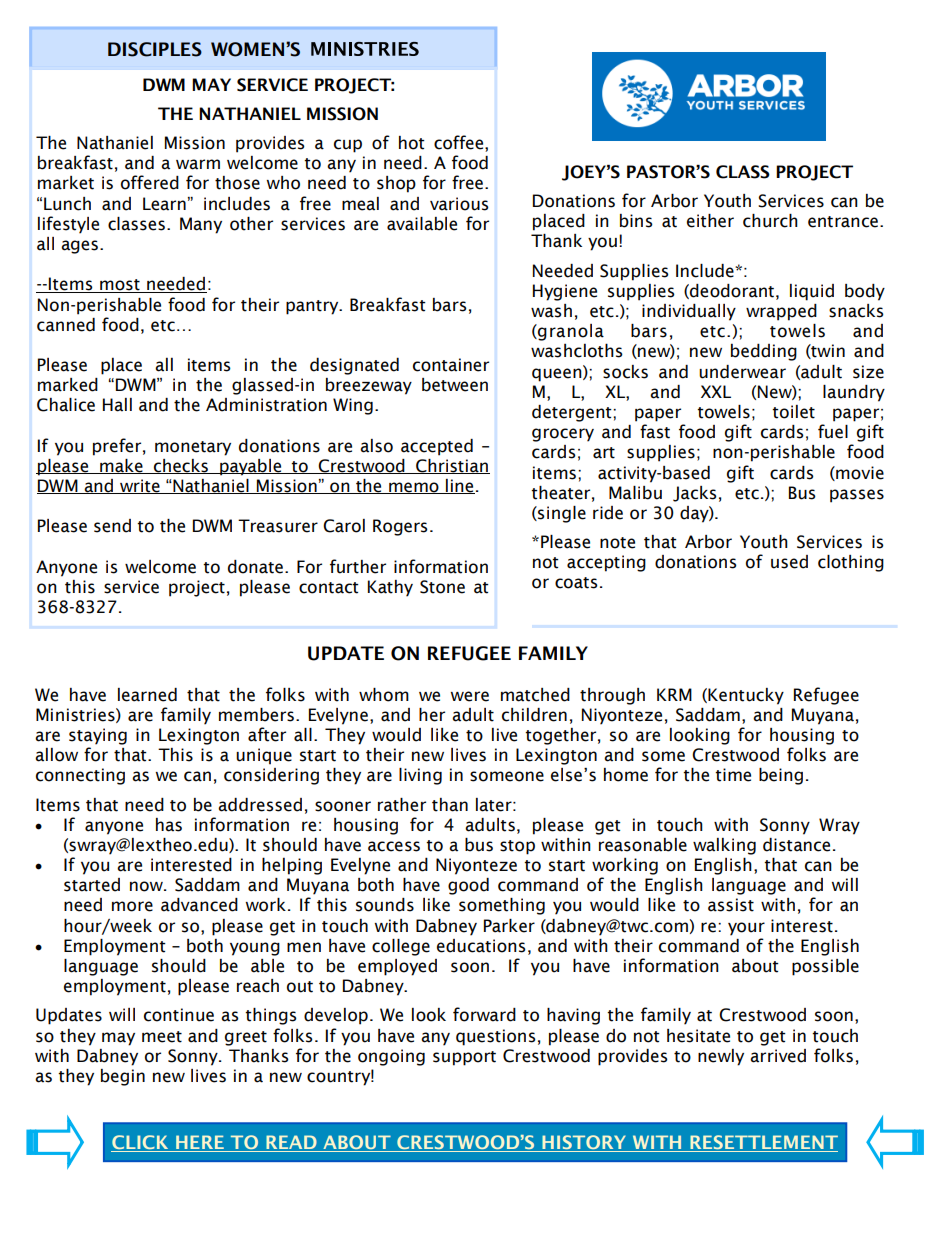 Image resolution: width=952 pixels, height=1233 pixels. What do you see at coordinates (464, 1058) in the image?
I see `support` at bounding box center [464, 1058].
